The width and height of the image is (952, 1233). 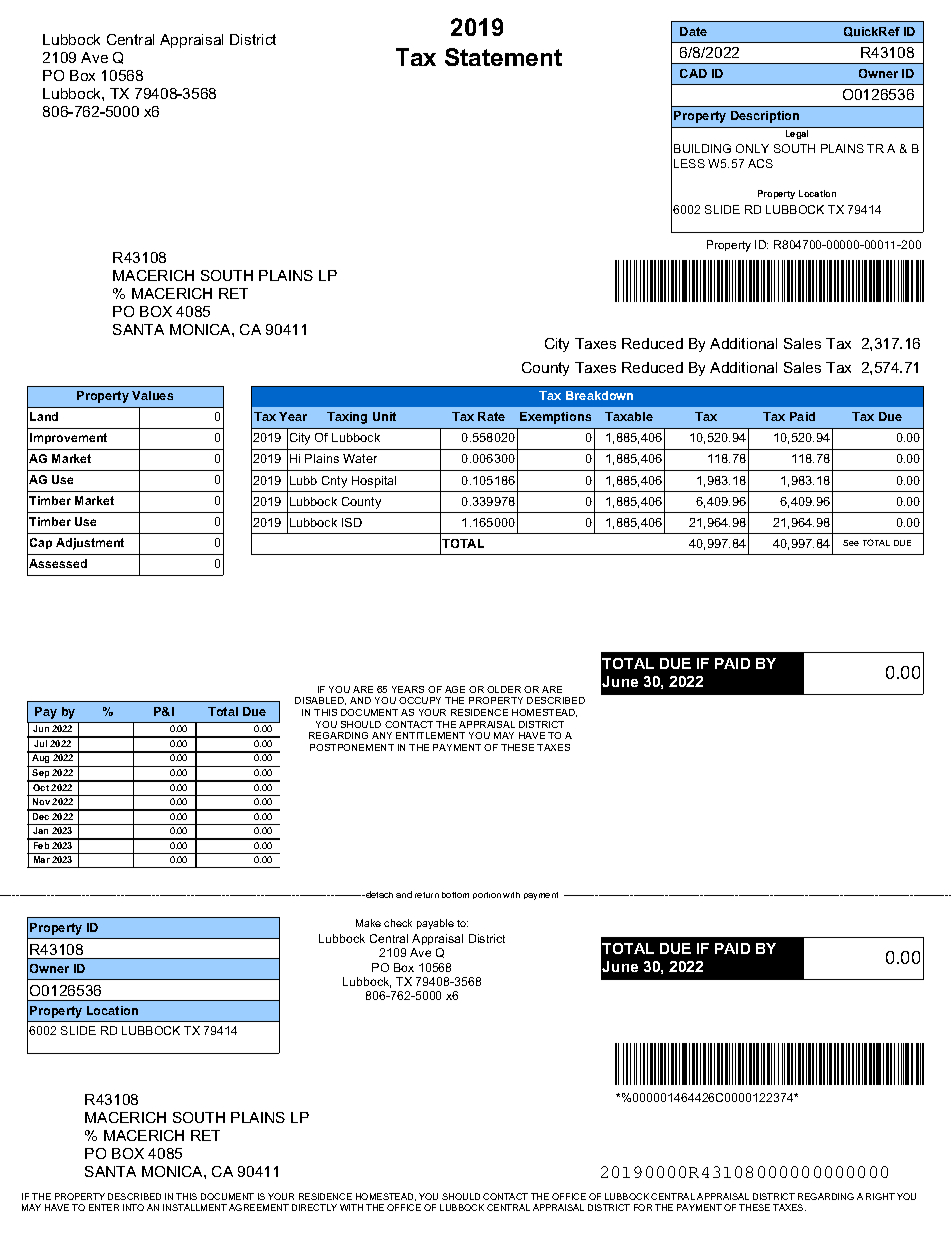 I want to click on Values, so click(x=152, y=395).
